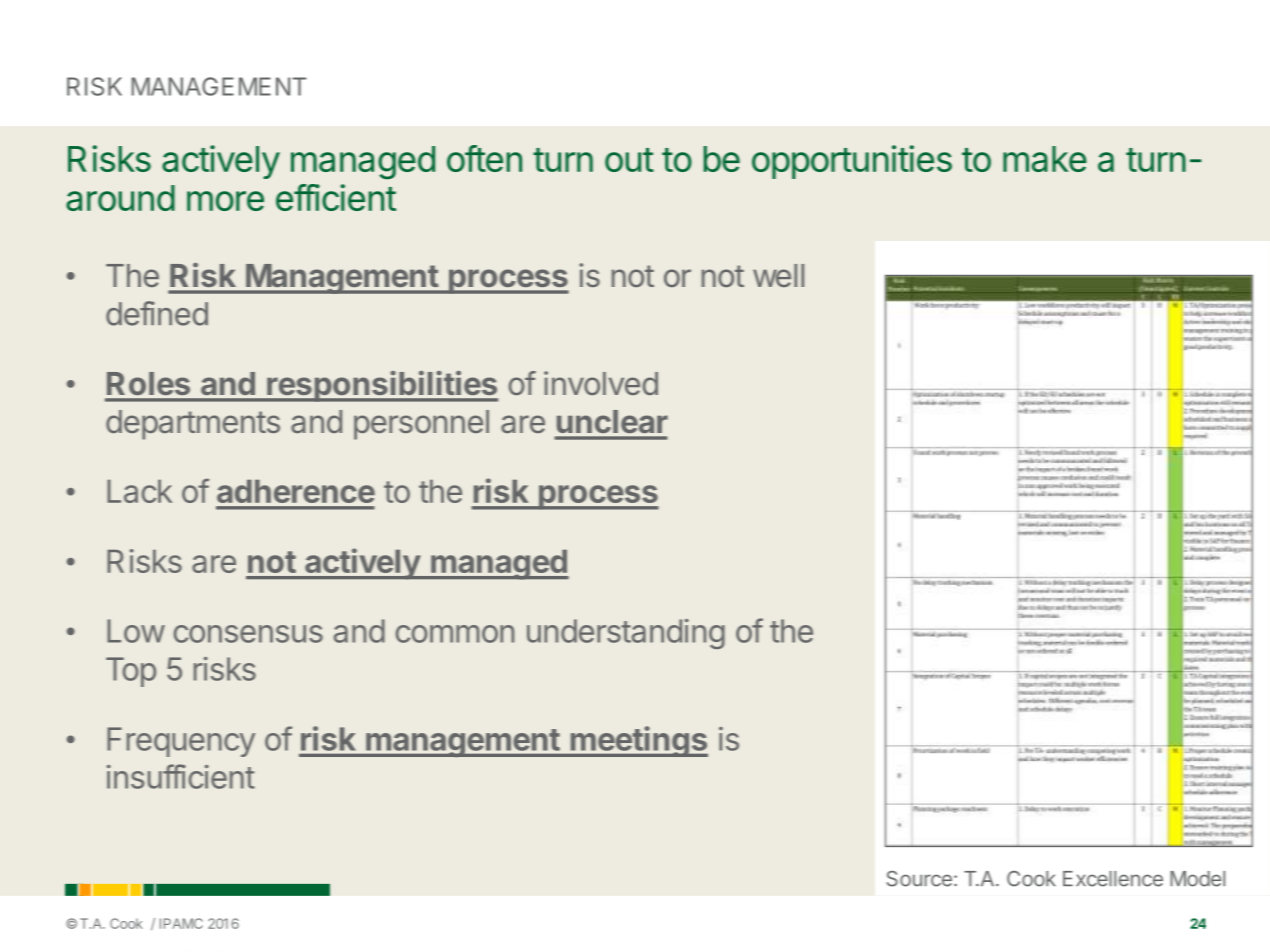  What do you see at coordinates (601, 383) in the screenshot?
I see `involved` at bounding box center [601, 383].
